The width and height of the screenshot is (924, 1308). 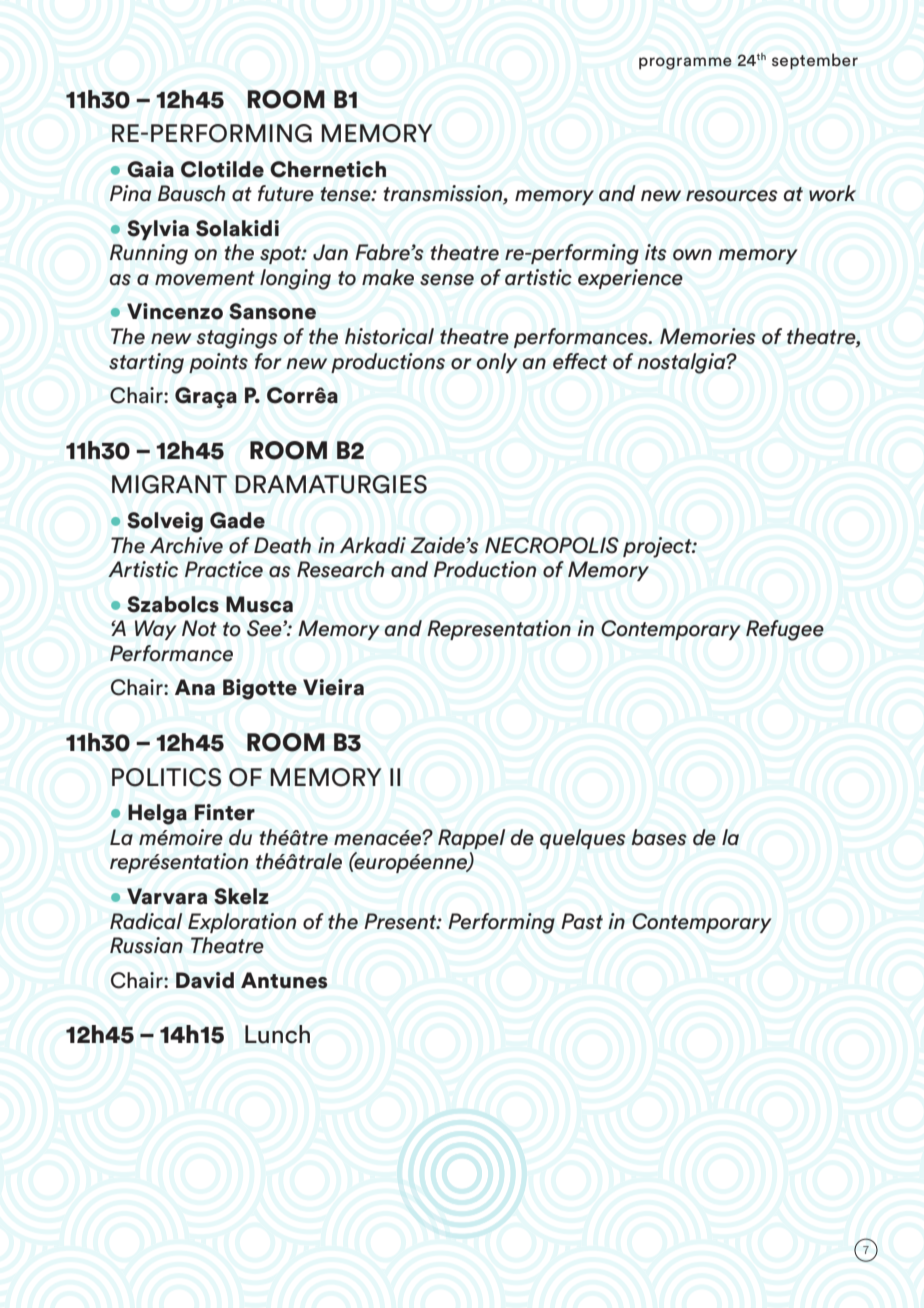 I want to click on only, so click(x=497, y=363).
